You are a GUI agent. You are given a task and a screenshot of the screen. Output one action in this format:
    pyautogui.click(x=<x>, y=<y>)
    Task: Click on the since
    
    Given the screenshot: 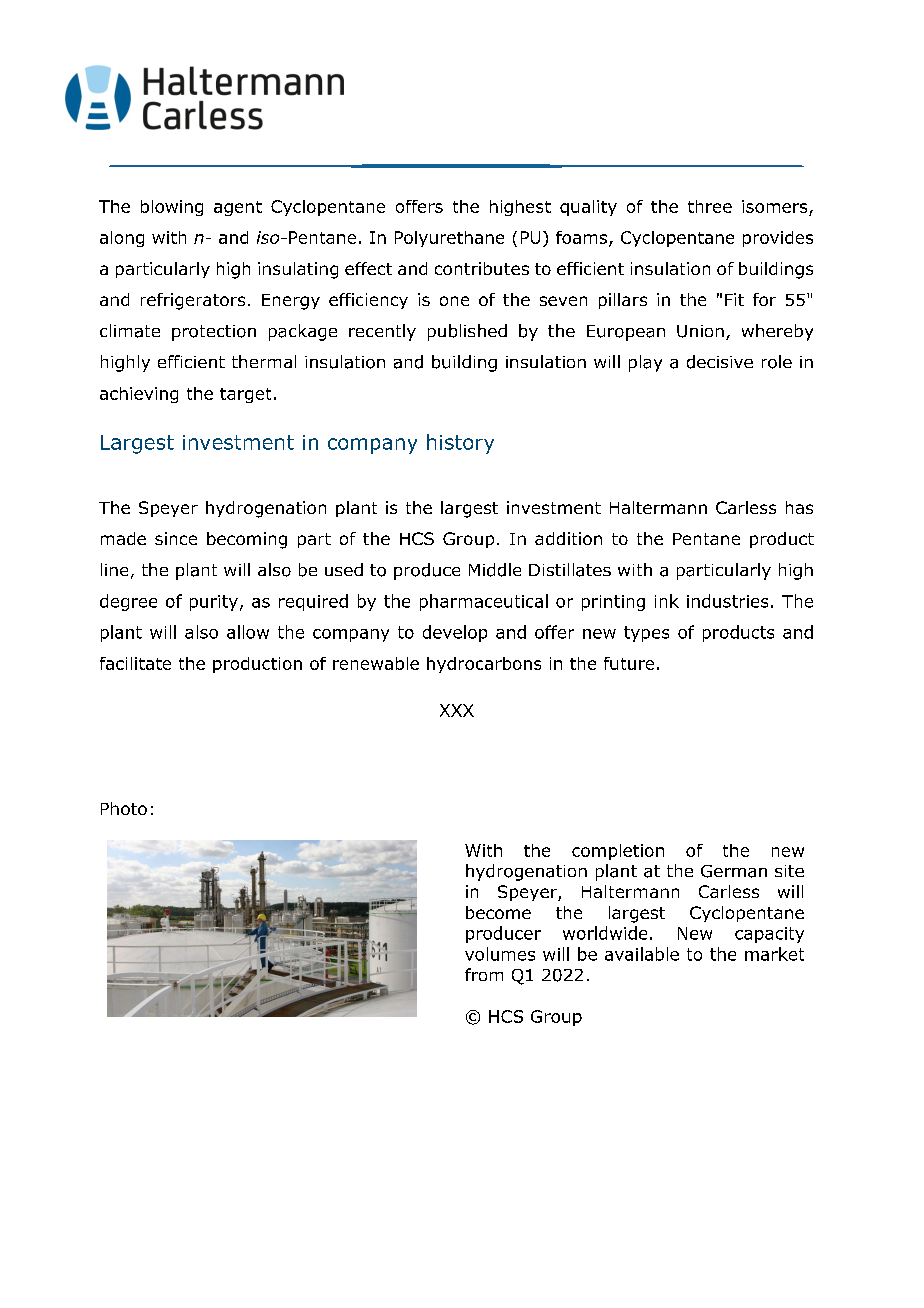 What is the action you would take?
    pyautogui.click(x=176, y=538)
